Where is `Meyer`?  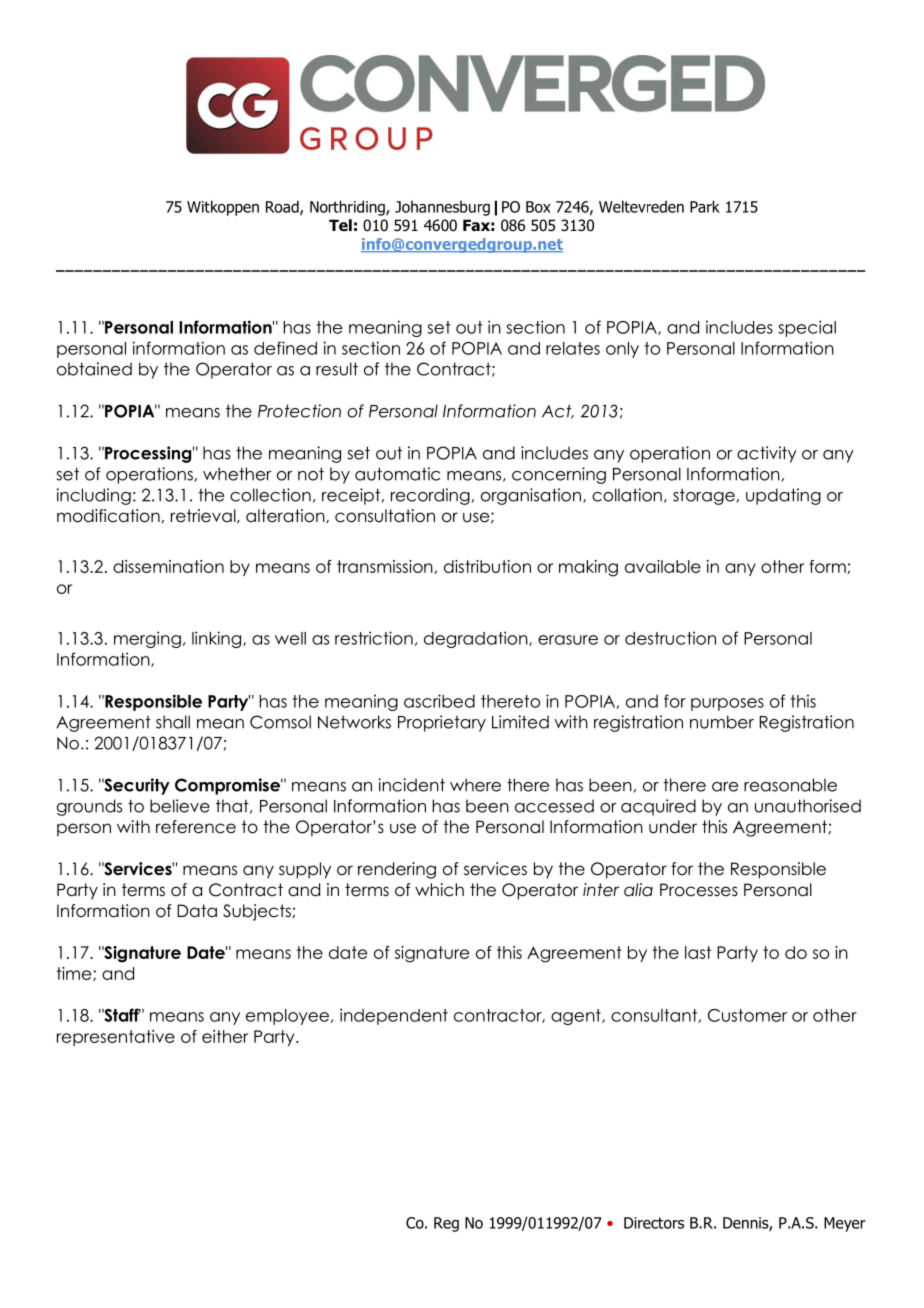 Meyer is located at coordinates (845, 1224).
